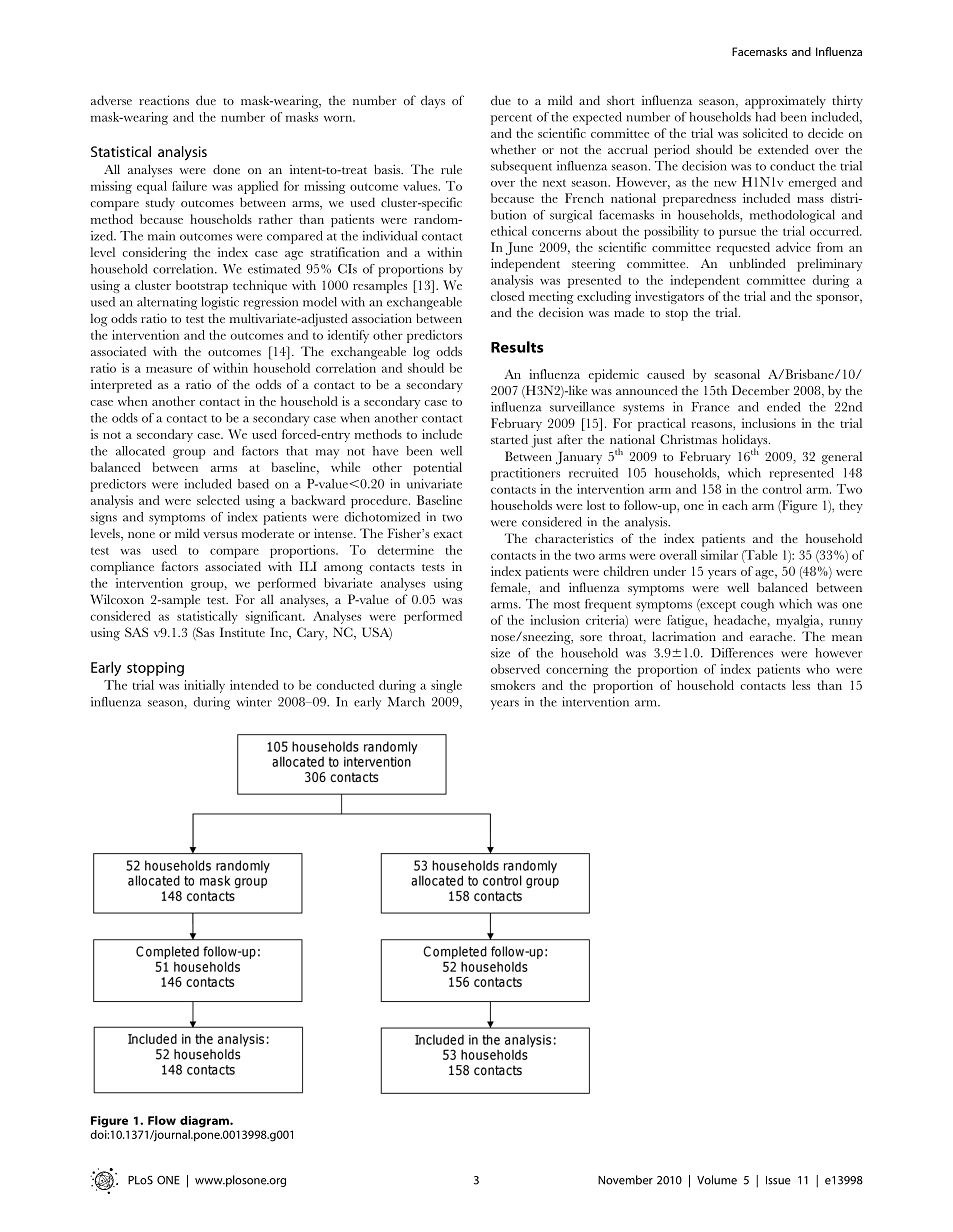  What do you see at coordinates (500, 653) in the image?
I see `size` at bounding box center [500, 653].
